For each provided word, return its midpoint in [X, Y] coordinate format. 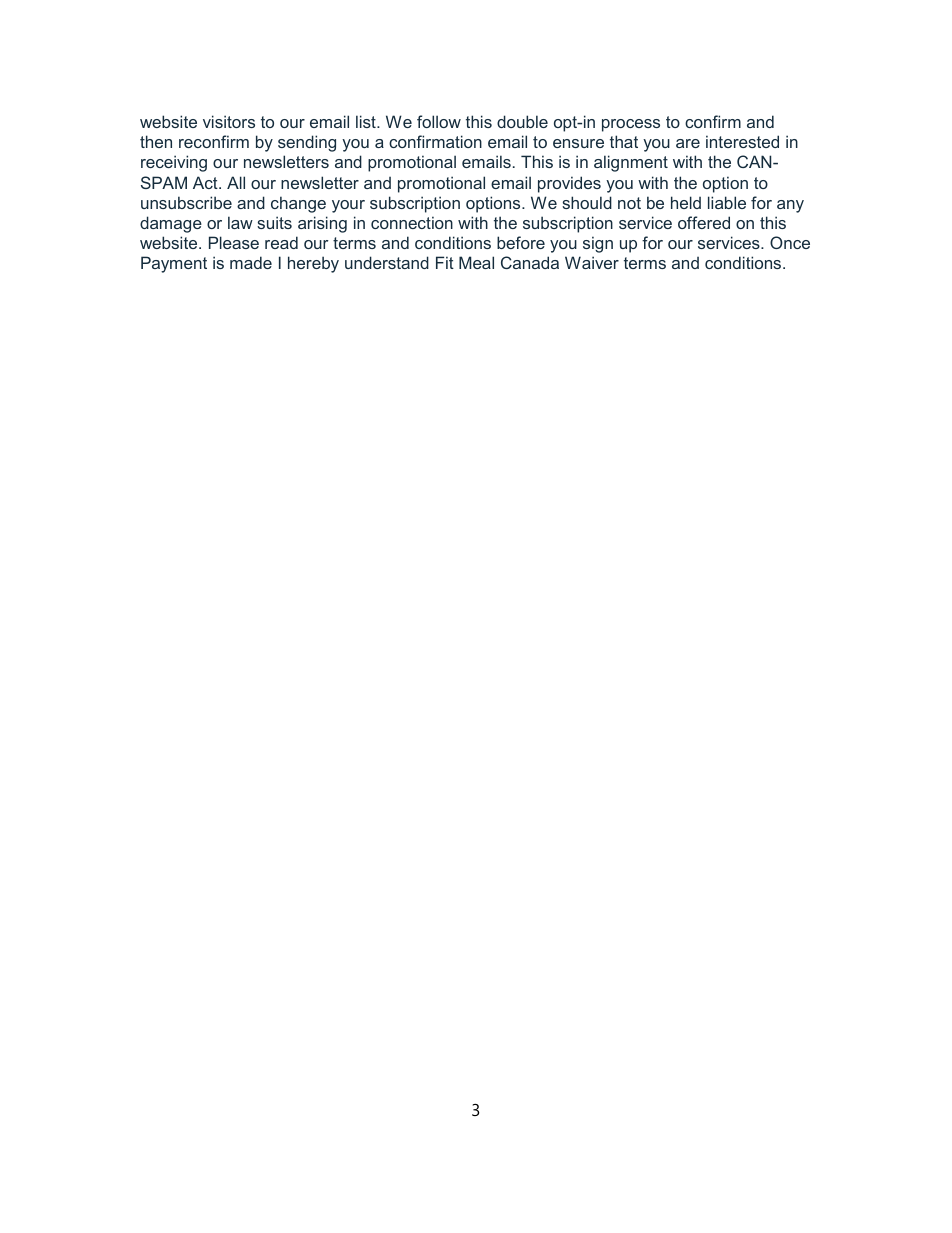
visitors [229, 121]
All [236, 182]
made [251, 262]
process [631, 125]
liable [727, 202]
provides [569, 184]
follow [439, 121]
